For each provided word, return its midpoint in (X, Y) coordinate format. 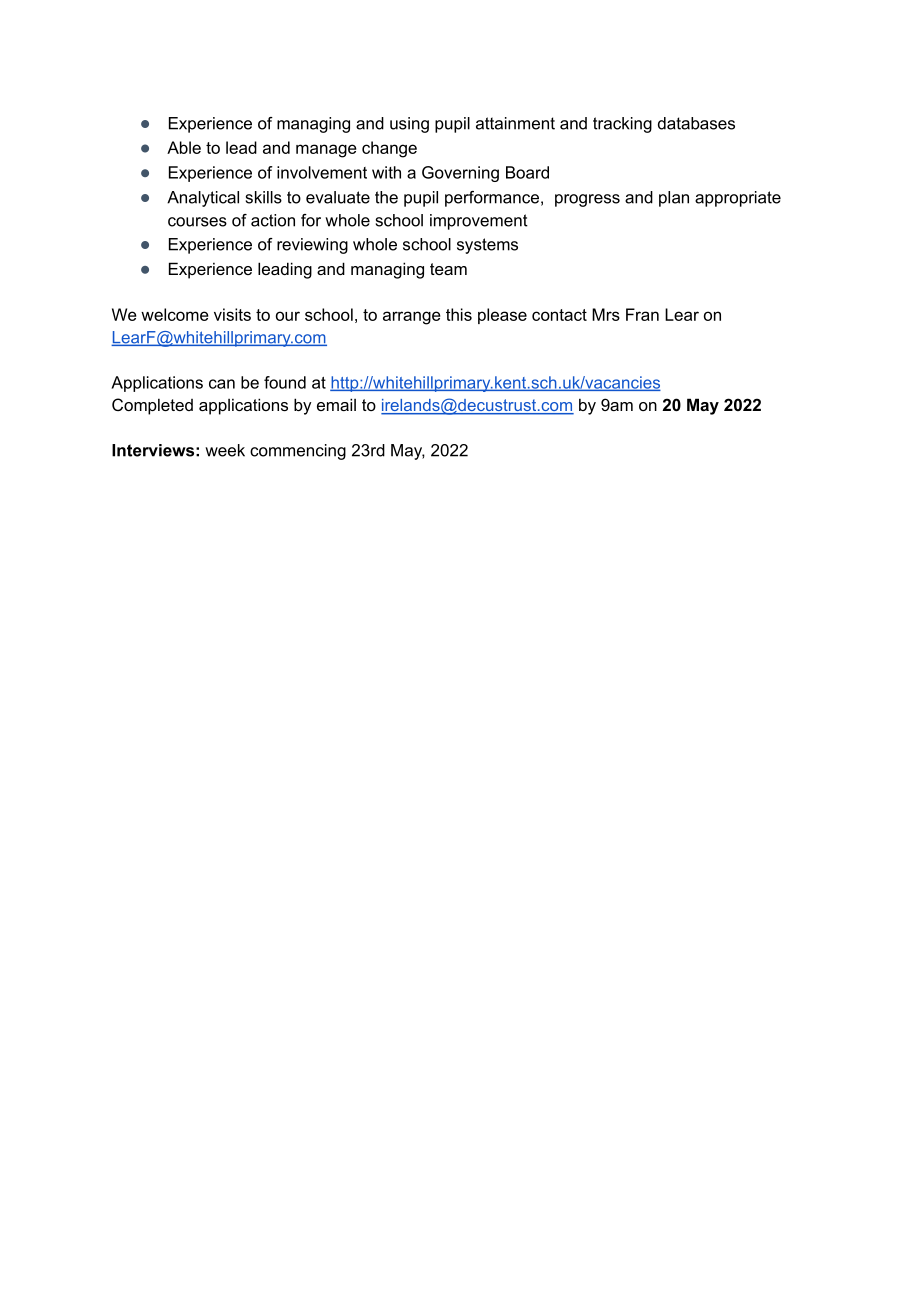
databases (696, 123)
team (448, 269)
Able (184, 147)
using (409, 125)
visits (232, 314)
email (336, 404)
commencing (298, 452)
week (225, 450)
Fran (642, 314)
